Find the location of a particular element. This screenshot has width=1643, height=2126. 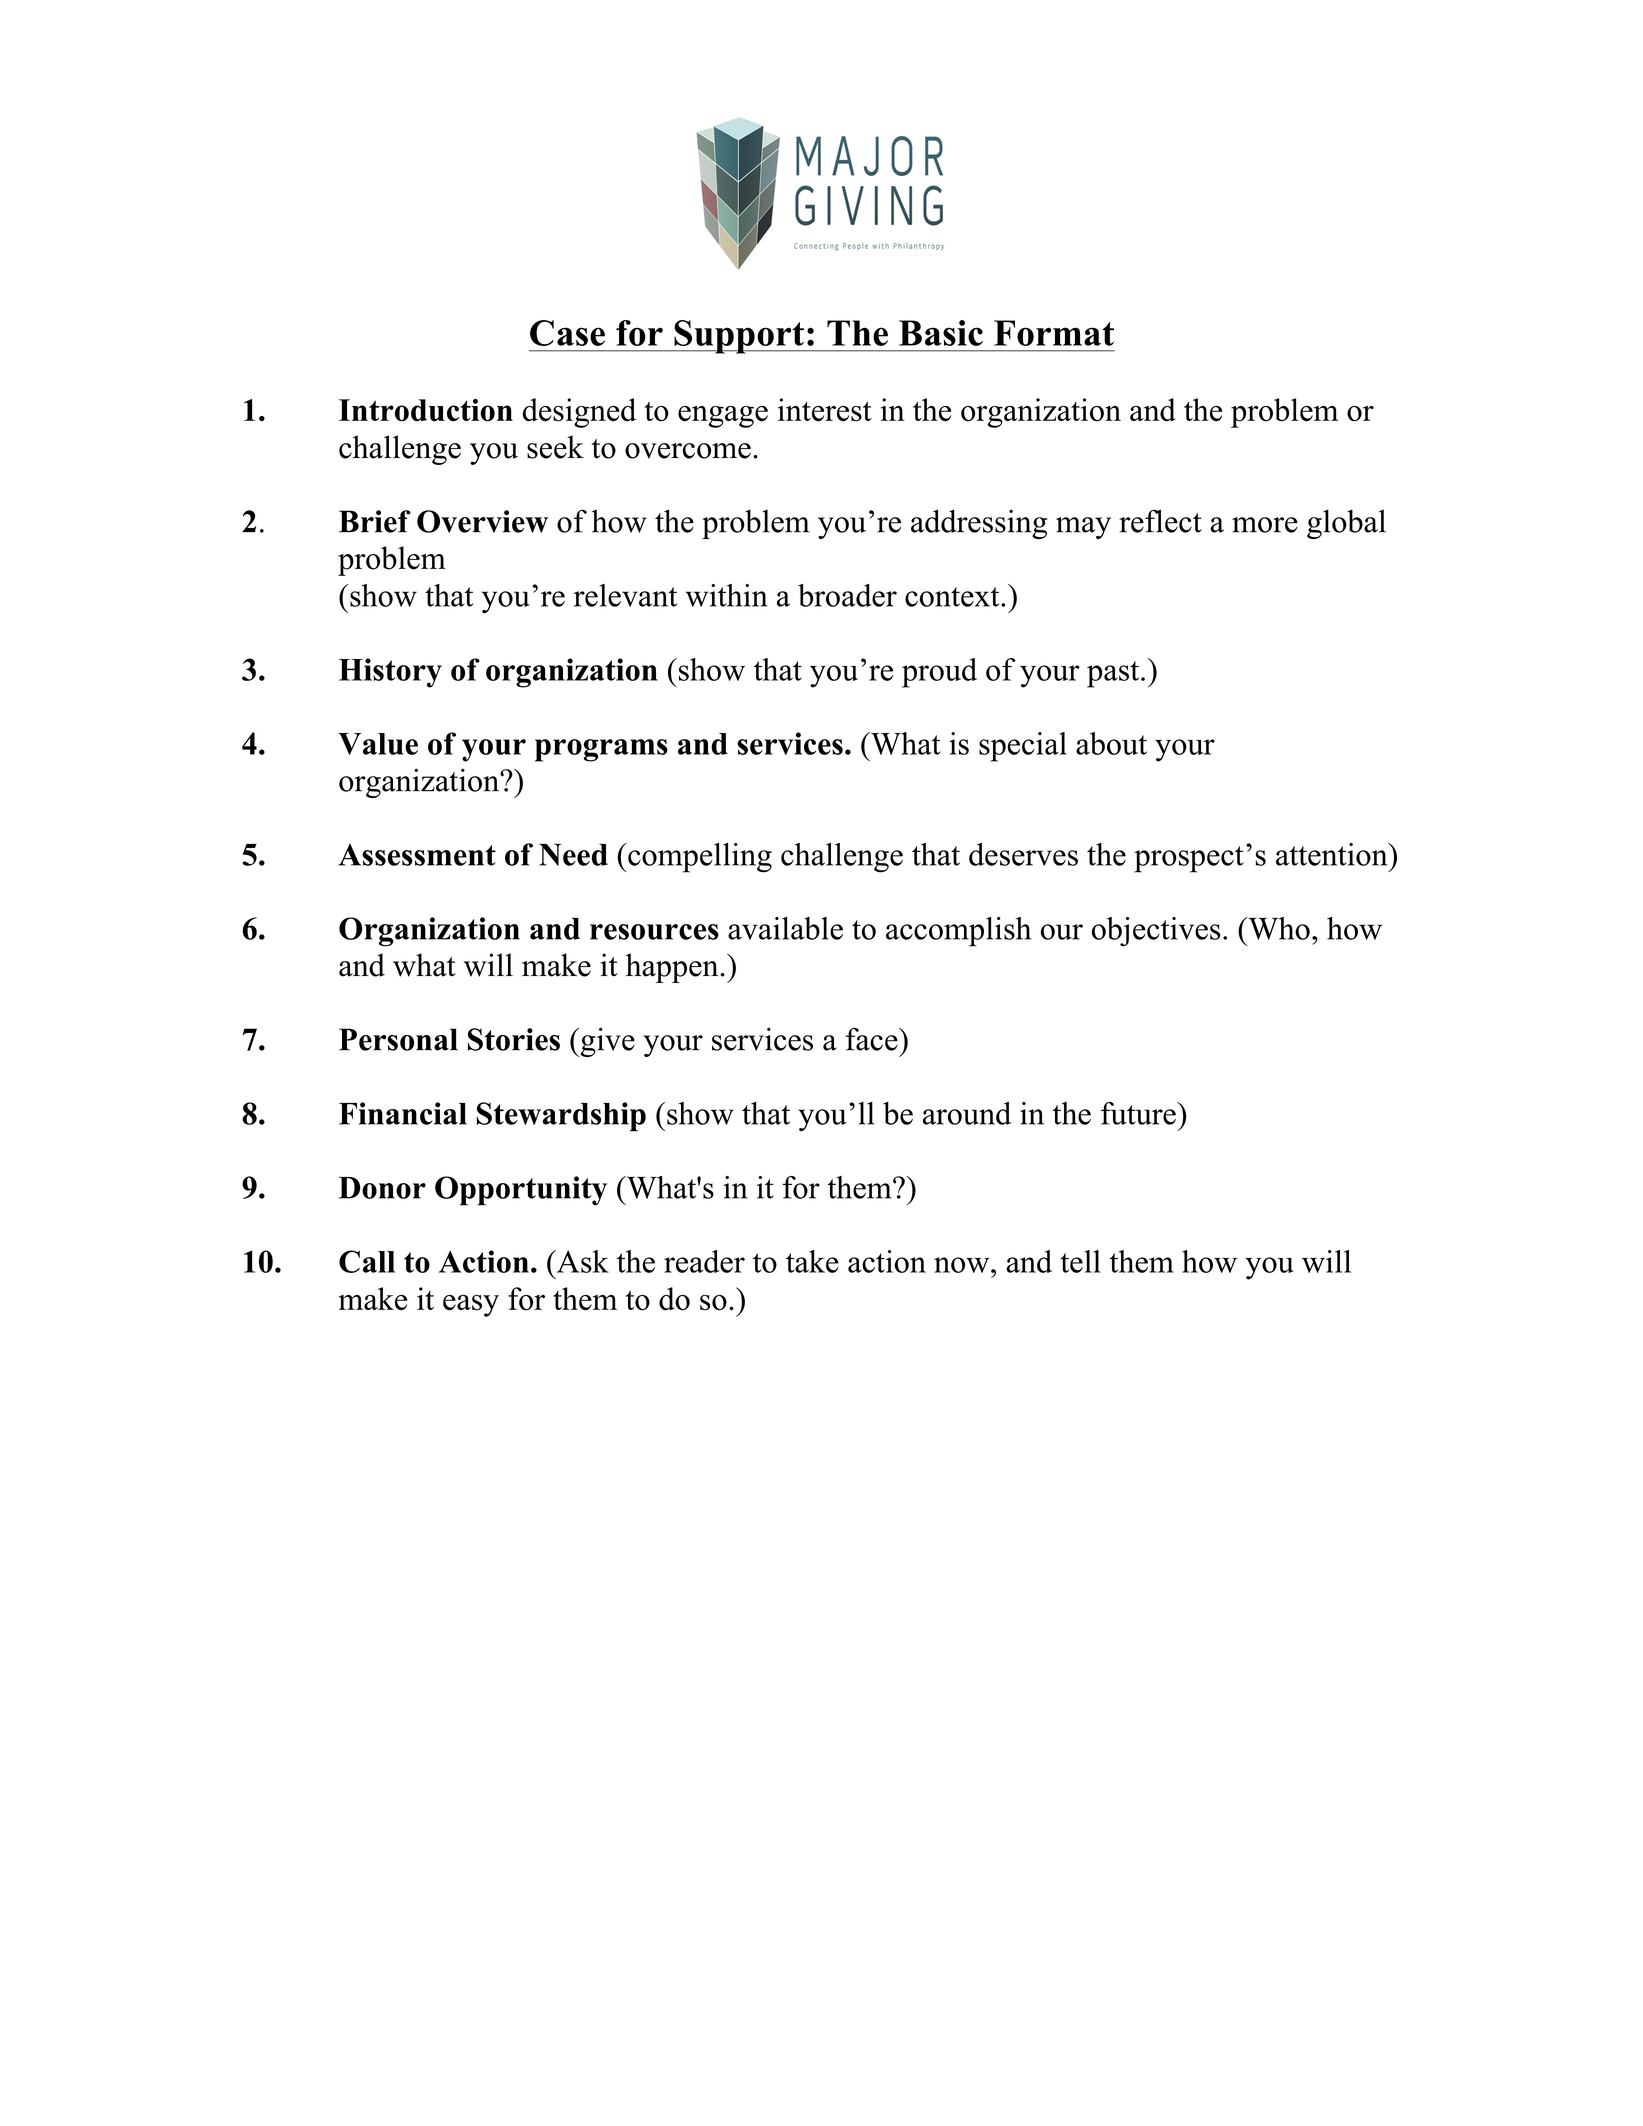

easy is located at coordinates (471, 1306).
